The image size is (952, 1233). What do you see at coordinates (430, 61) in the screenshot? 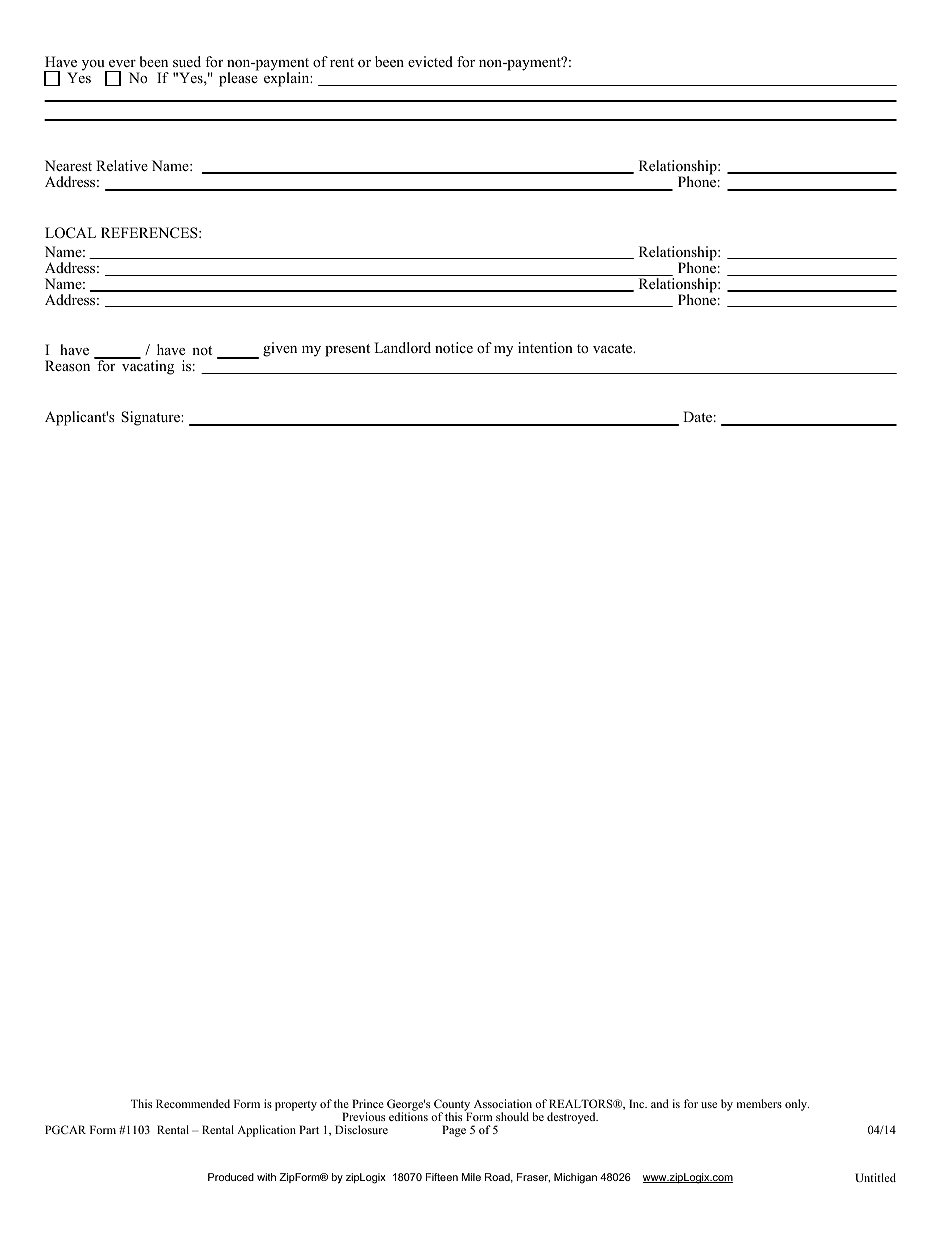
I see `evicted` at bounding box center [430, 61].
